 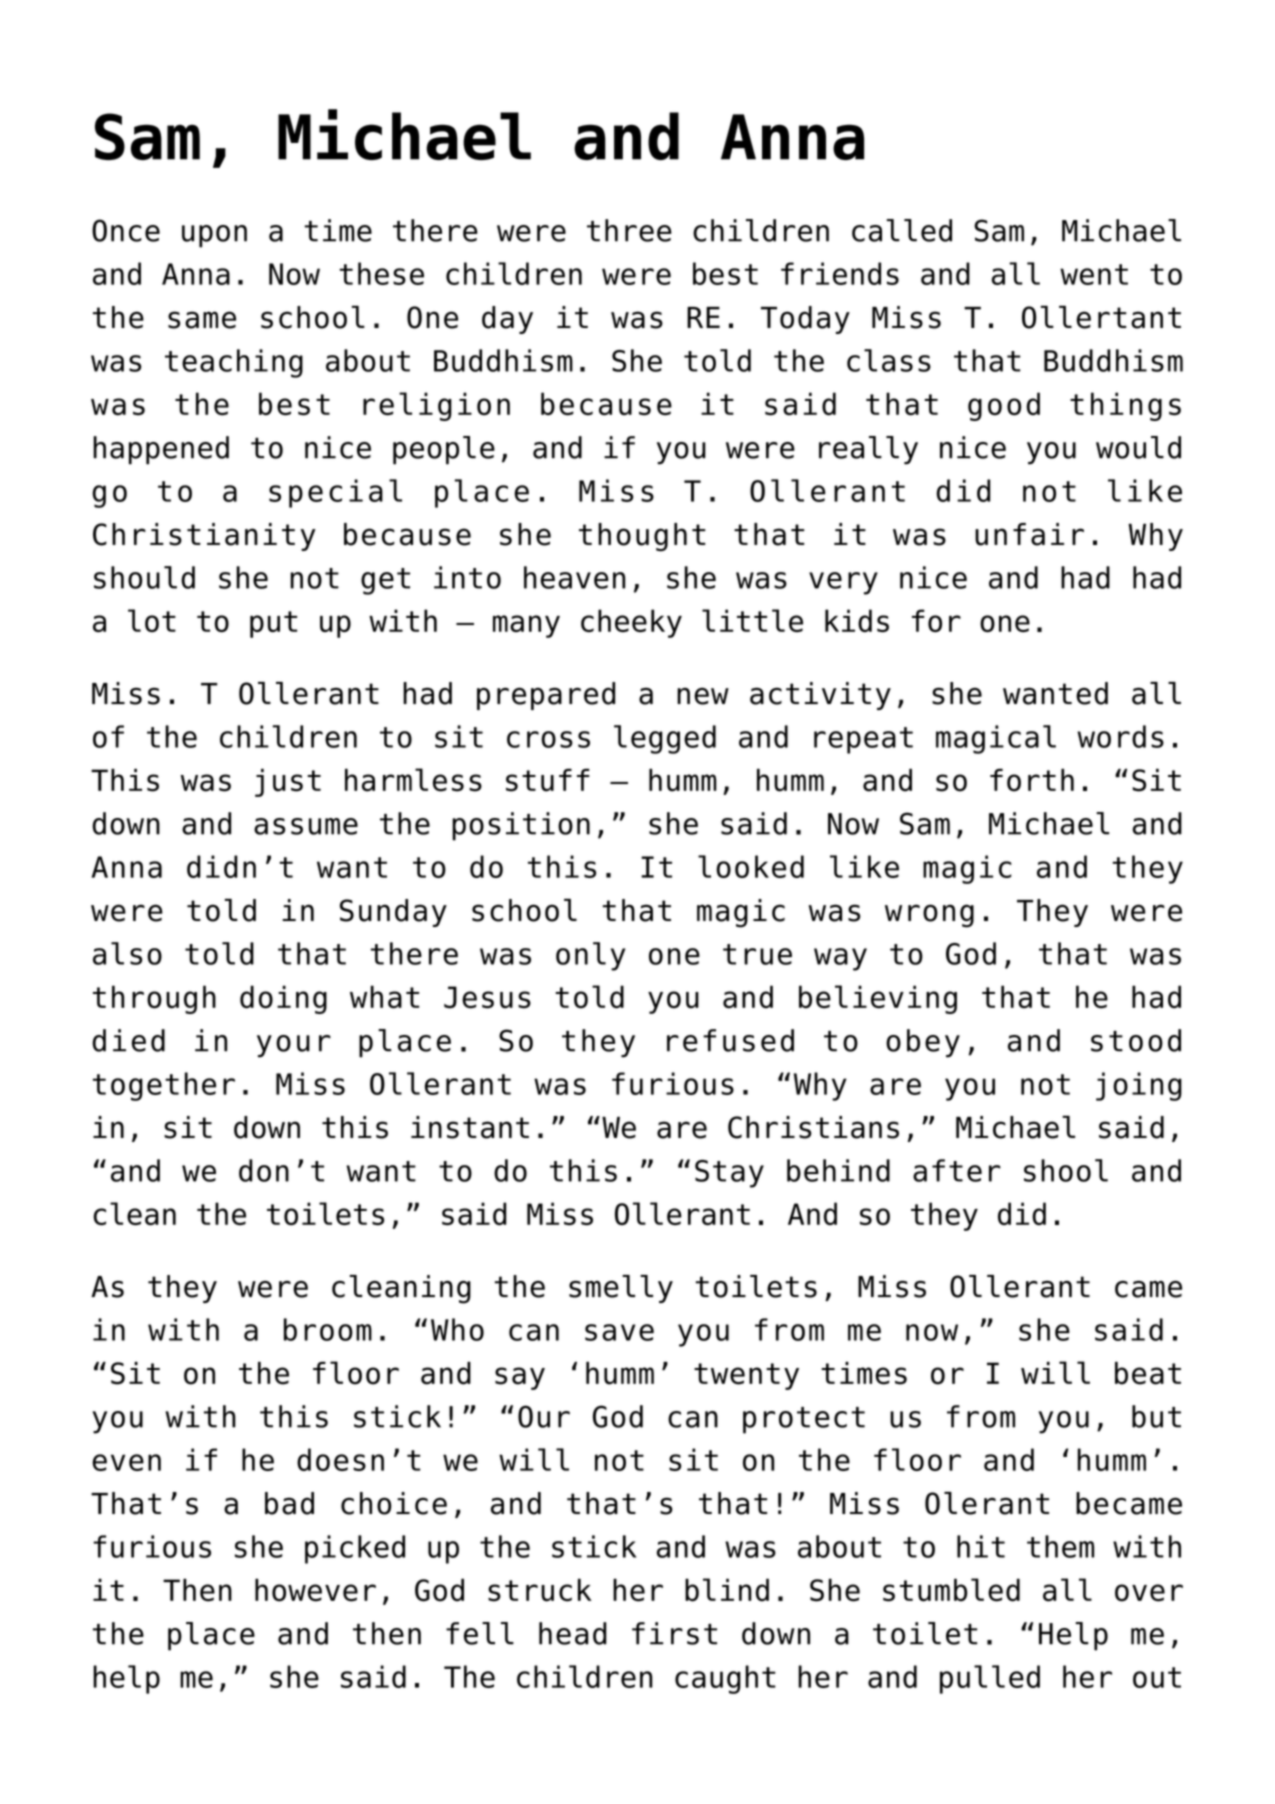 What do you see at coordinates (629, 230) in the screenshot?
I see `three` at bounding box center [629, 230].
